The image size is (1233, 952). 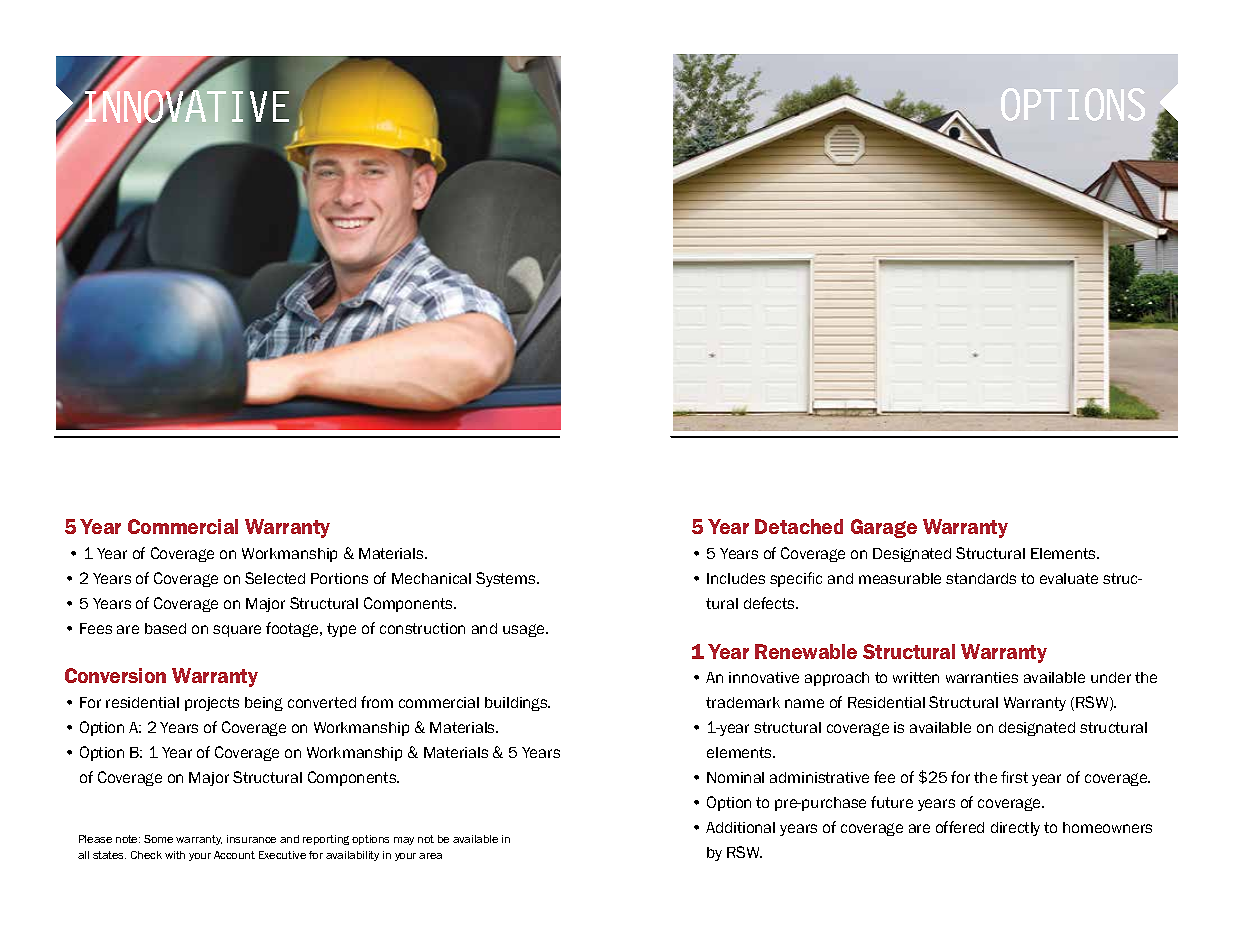 I want to click on directly, so click(x=1015, y=829).
